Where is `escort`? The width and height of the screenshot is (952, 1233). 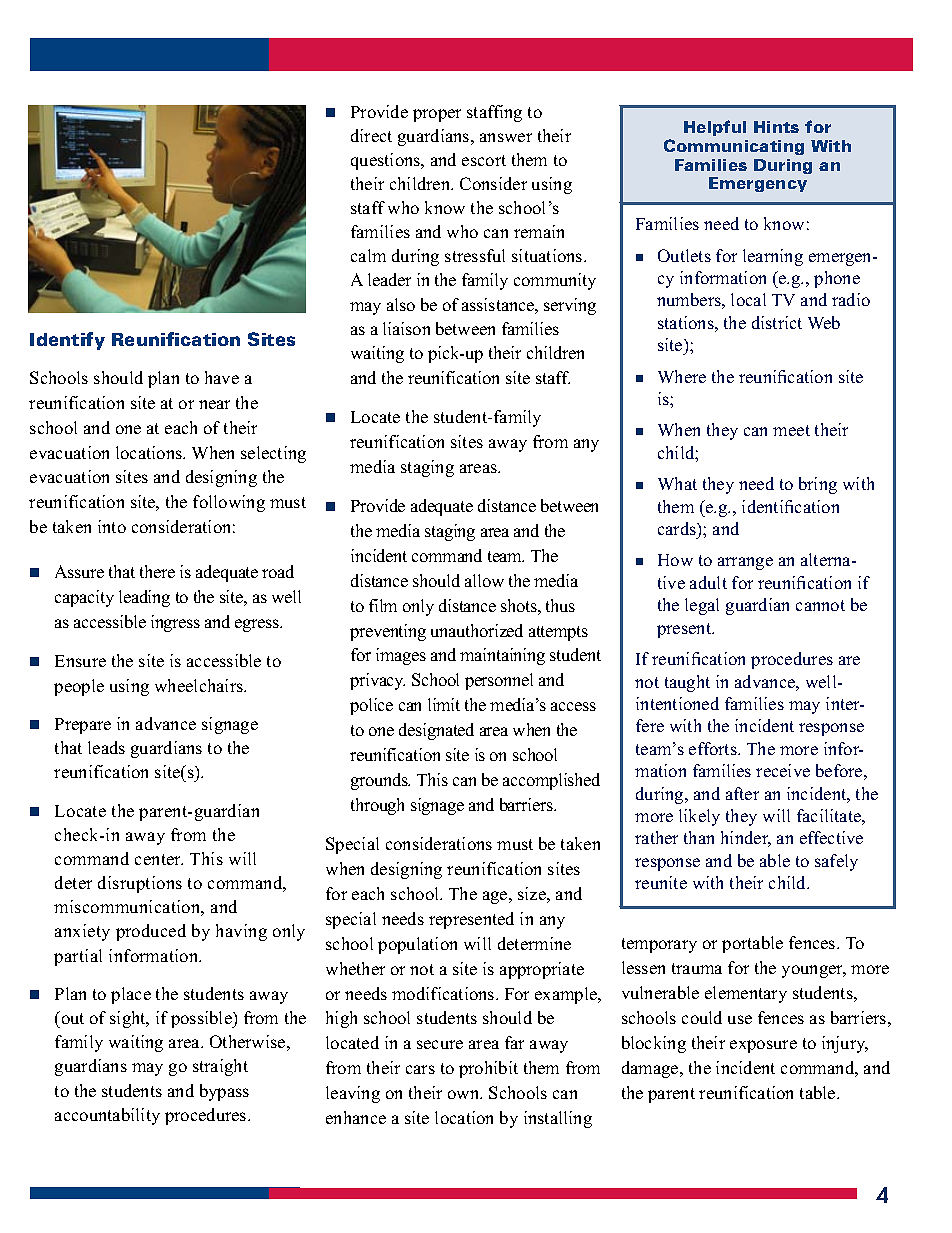
escort is located at coordinates (484, 160).
